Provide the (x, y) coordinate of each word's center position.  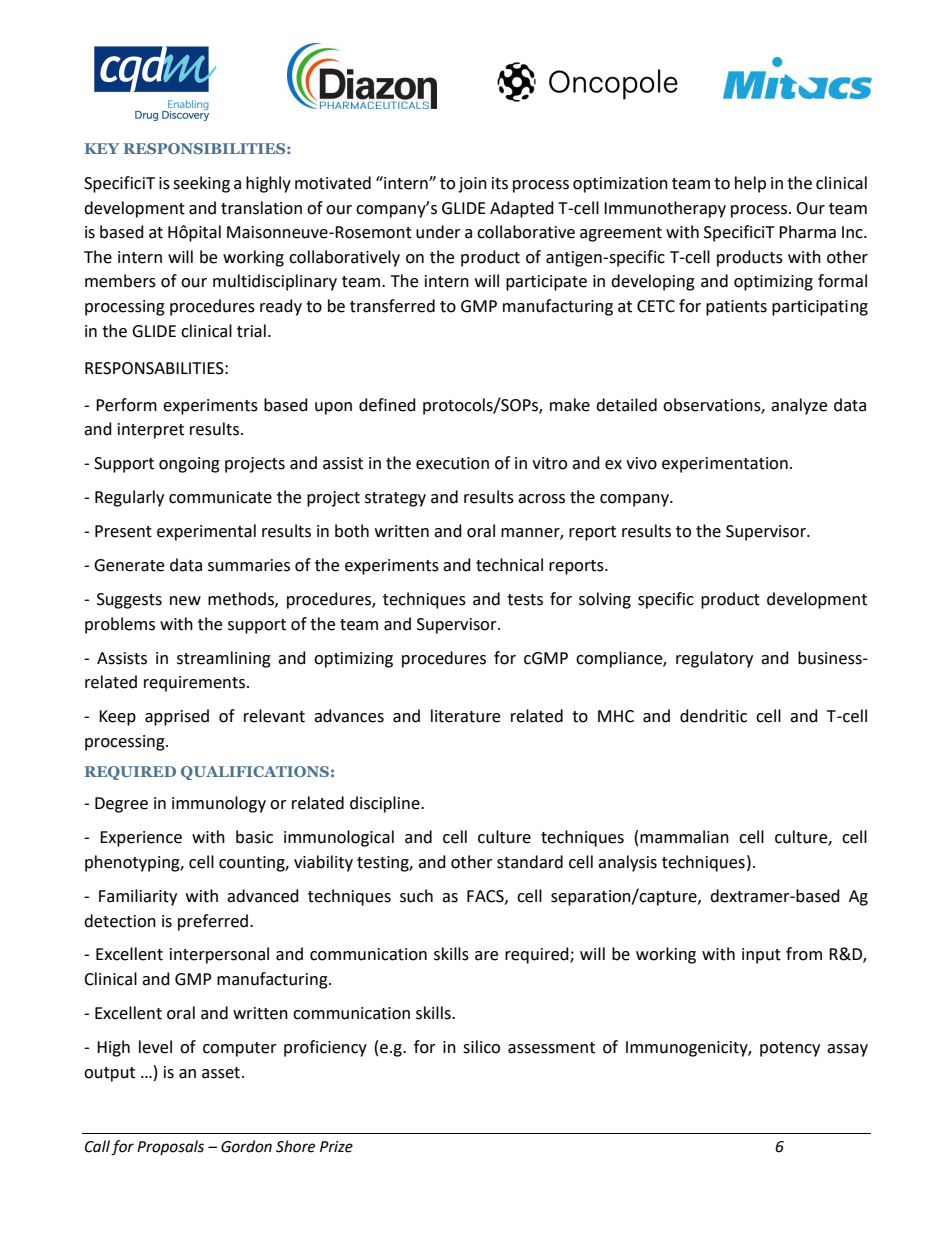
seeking (201, 184)
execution (452, 463)
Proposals (170, 1147)
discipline (386, 804)
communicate (220, 497)
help (750, 184)
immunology (219, 804)
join (472, 185)
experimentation (725, 465)
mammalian (684, 837)
